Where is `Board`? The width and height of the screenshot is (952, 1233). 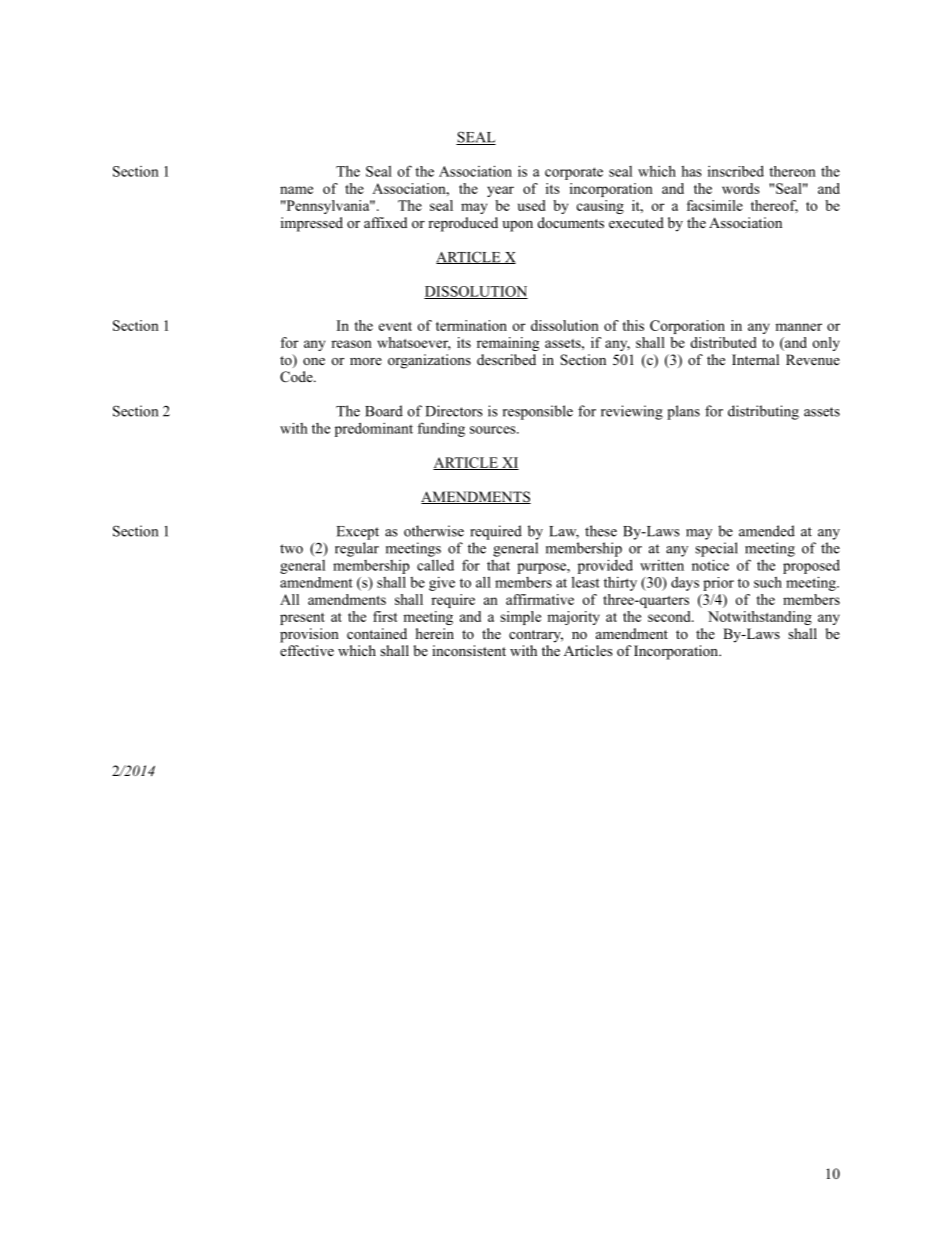 Board is located at coordinates (384, 411).
